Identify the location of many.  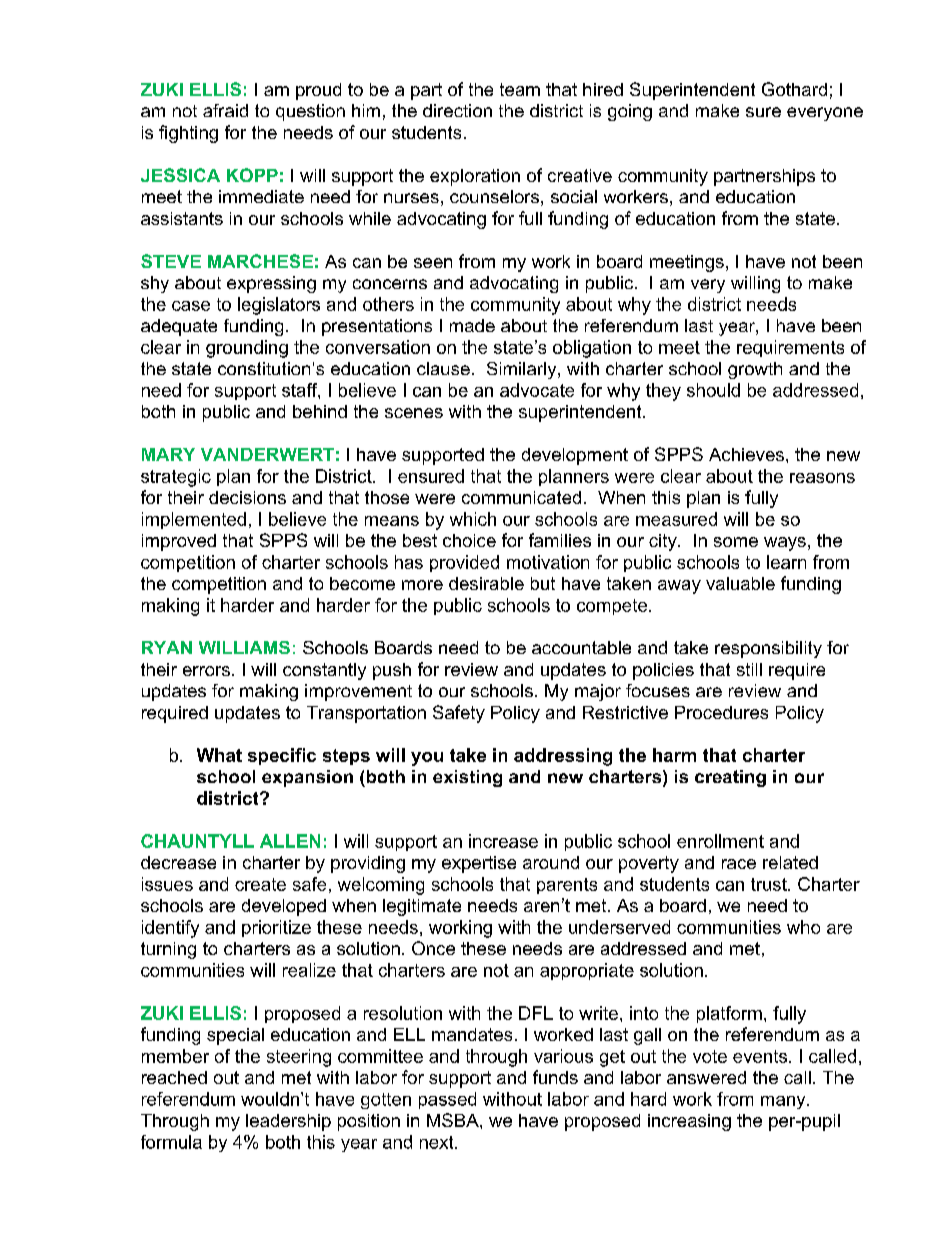
(784, 1102).
